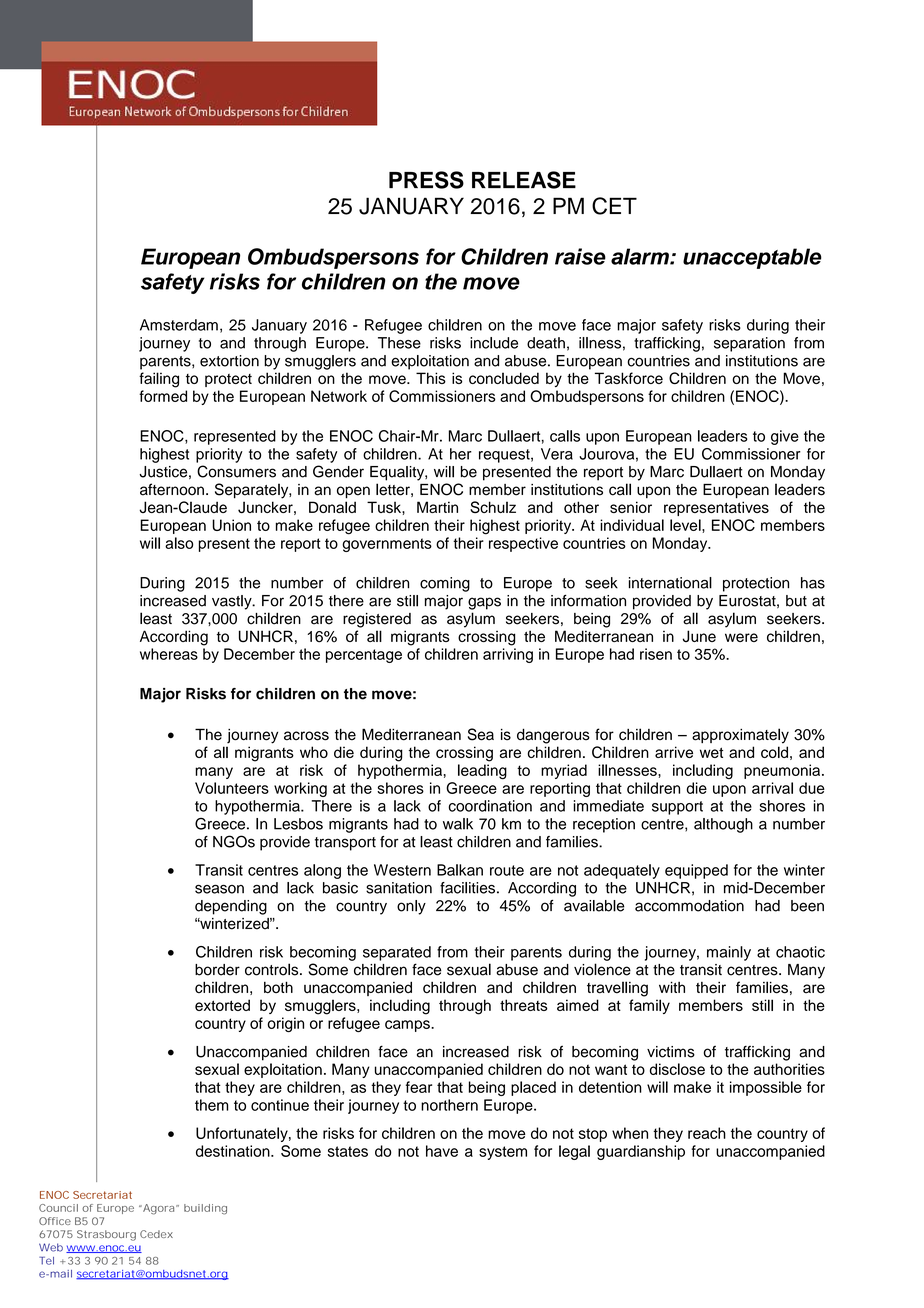 This screenshot has height=1308, width=924. I want to click on Agora, so click(159, 1209).
